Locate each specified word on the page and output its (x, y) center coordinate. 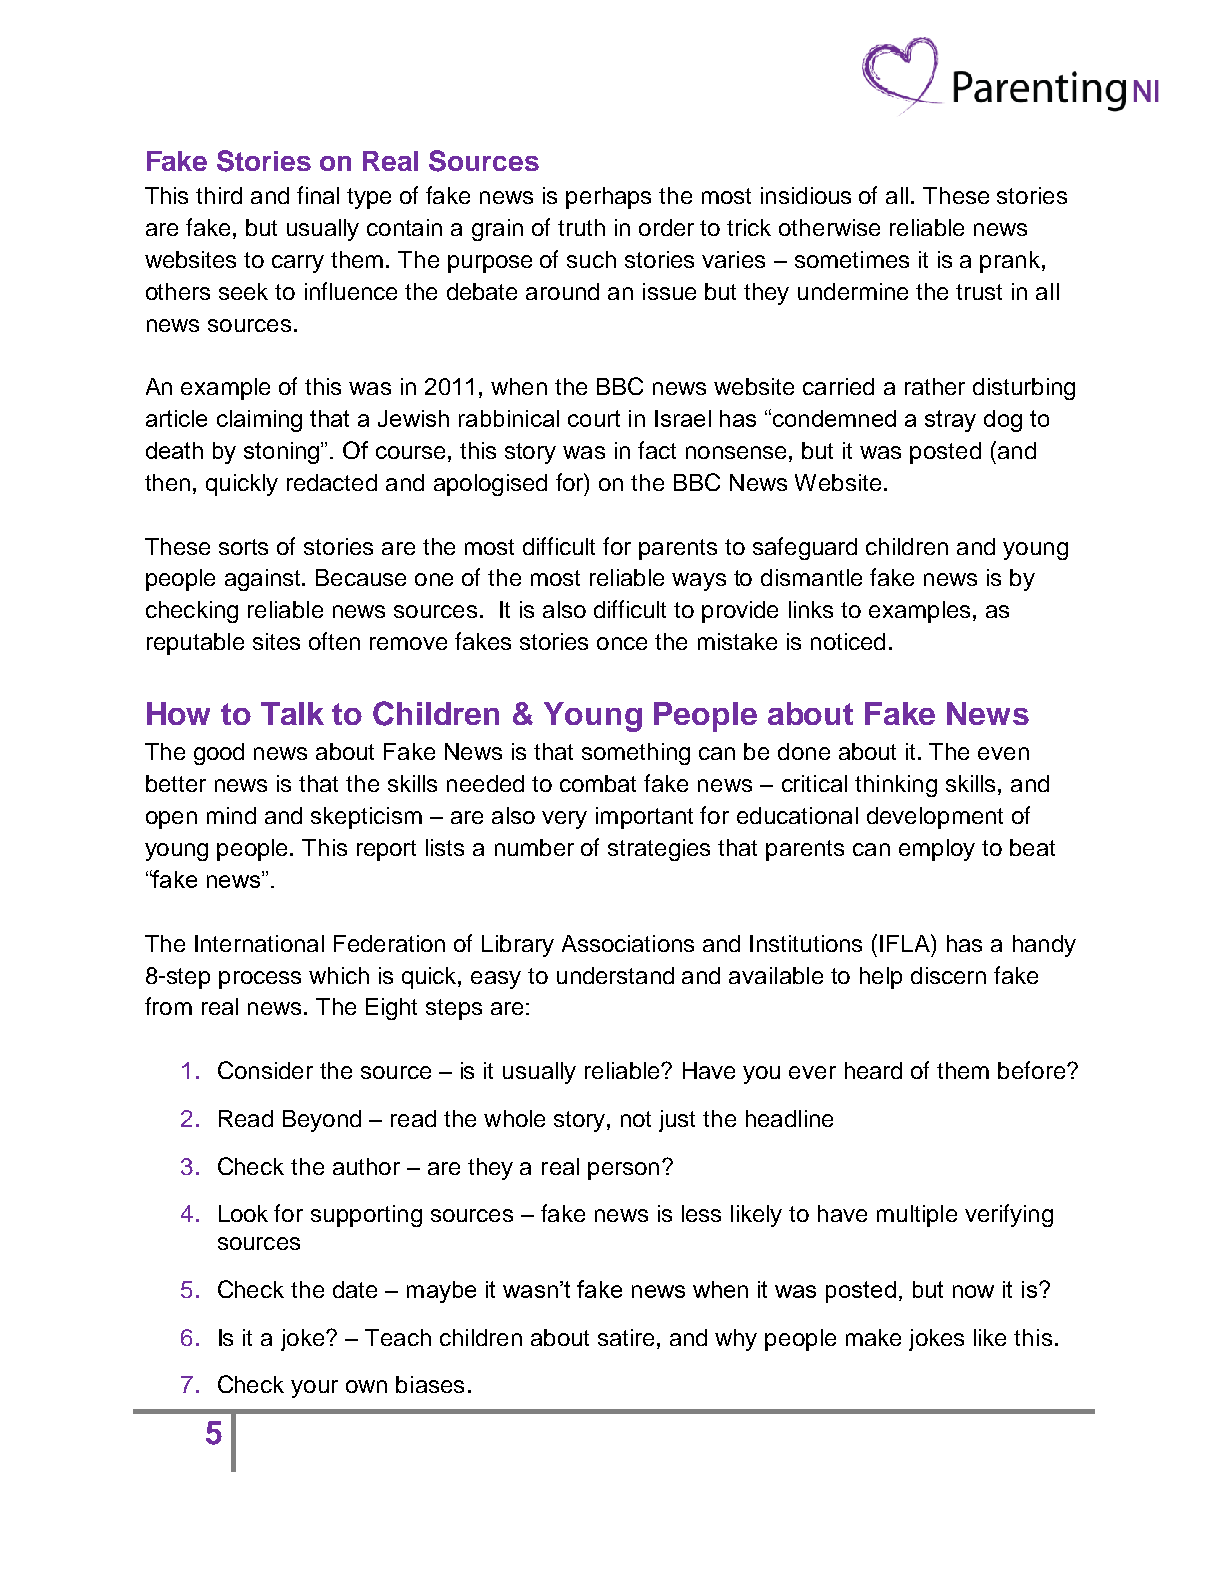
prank (1010, 262)
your (314, 1389)
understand (615, 975)
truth (581, 227)
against (264, 580)
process (260, 980)
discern (948, 975)
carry (298, 264)
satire (626, 1337)
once (622, 643)
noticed (848, 641)
